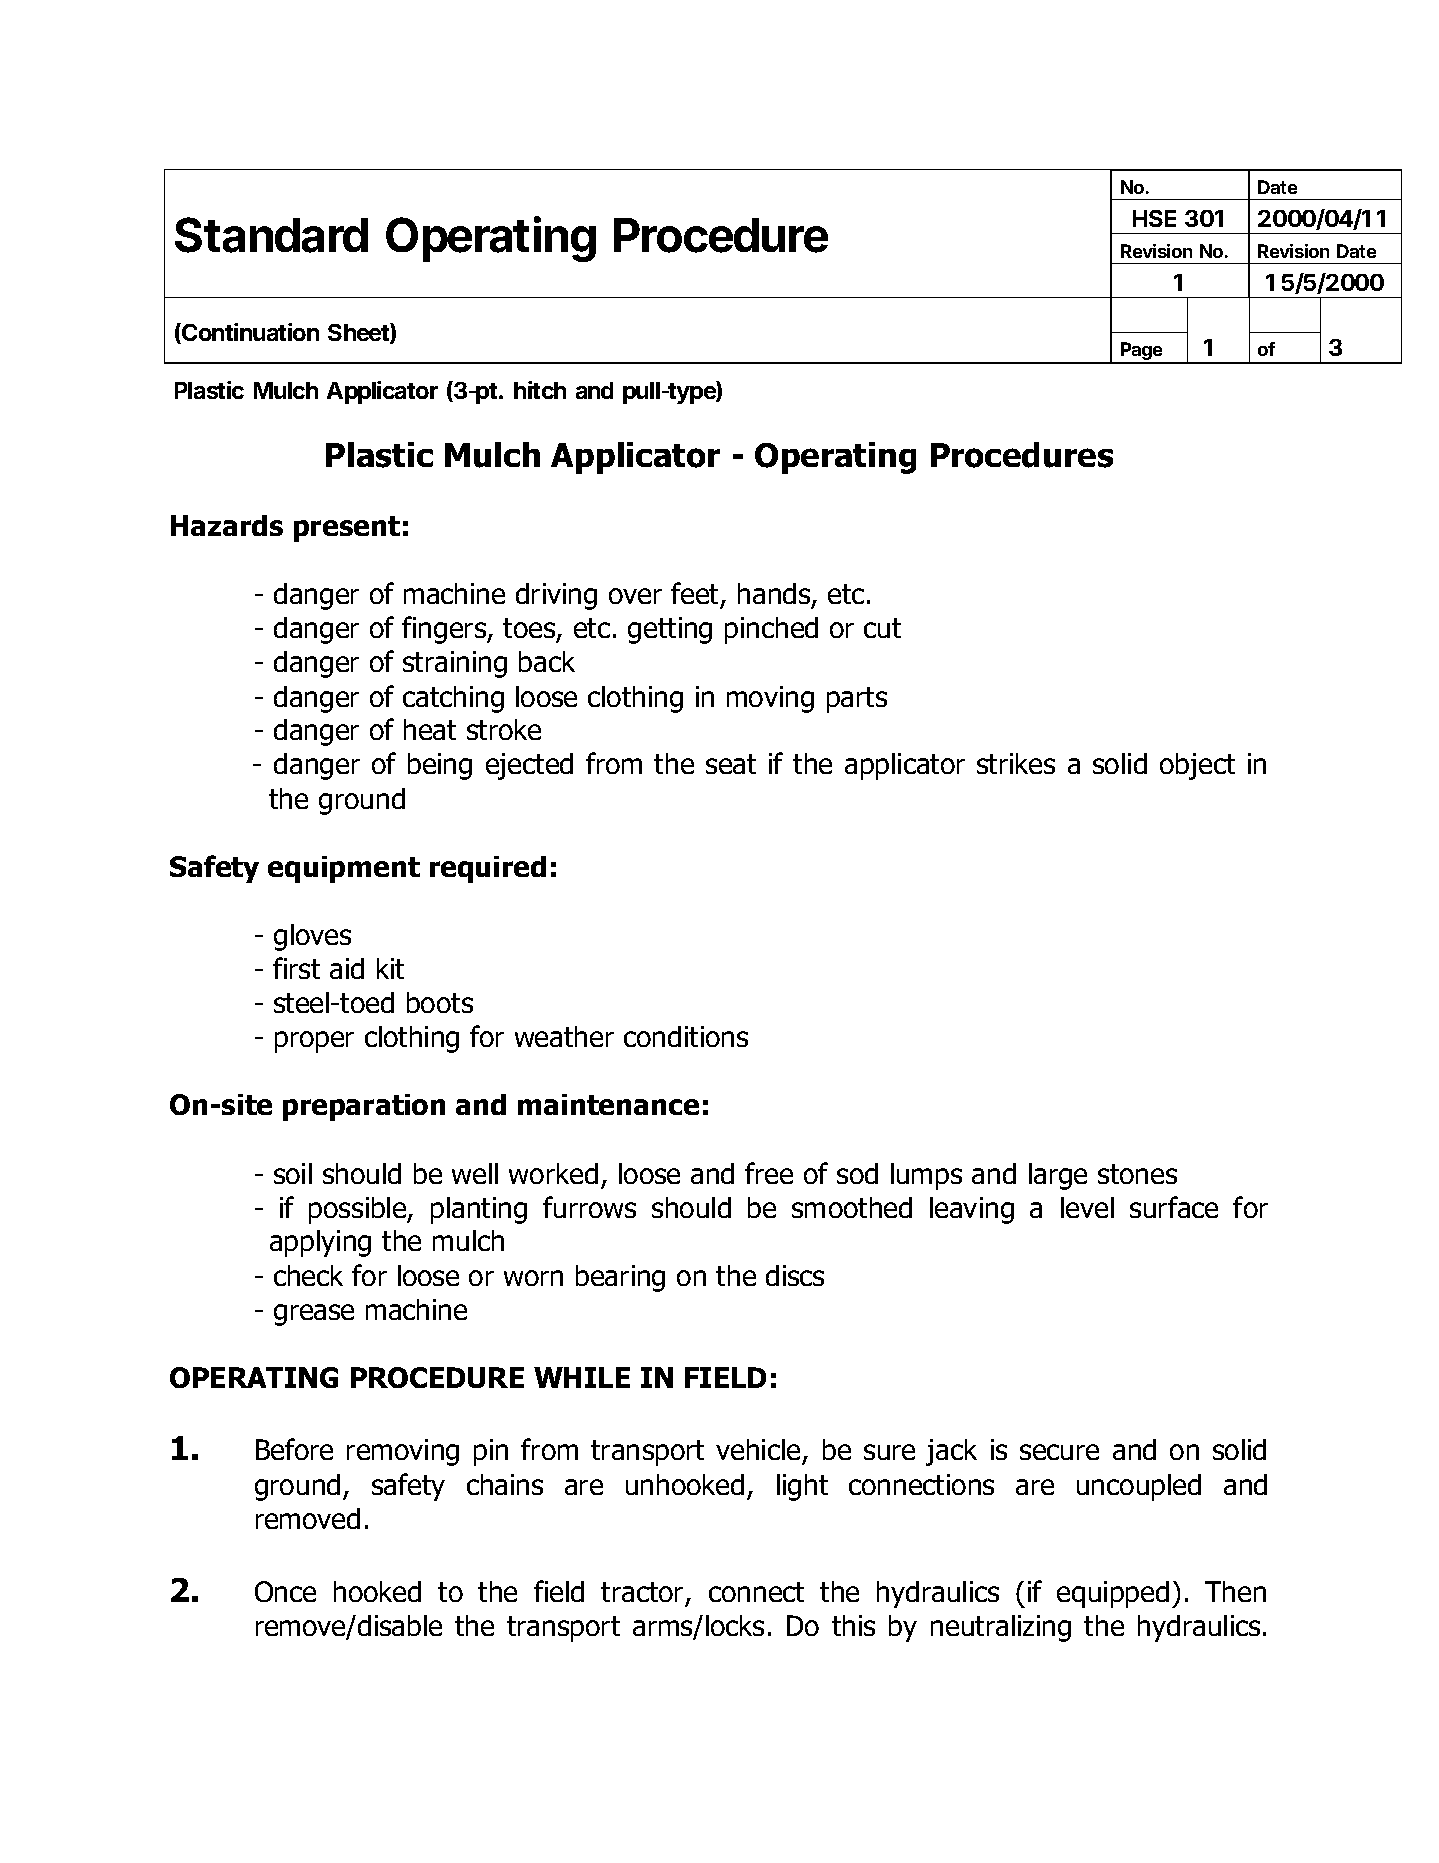  Describe the element at coordinates (271, 235) in the screenshot. I see `Standard` at that location.
